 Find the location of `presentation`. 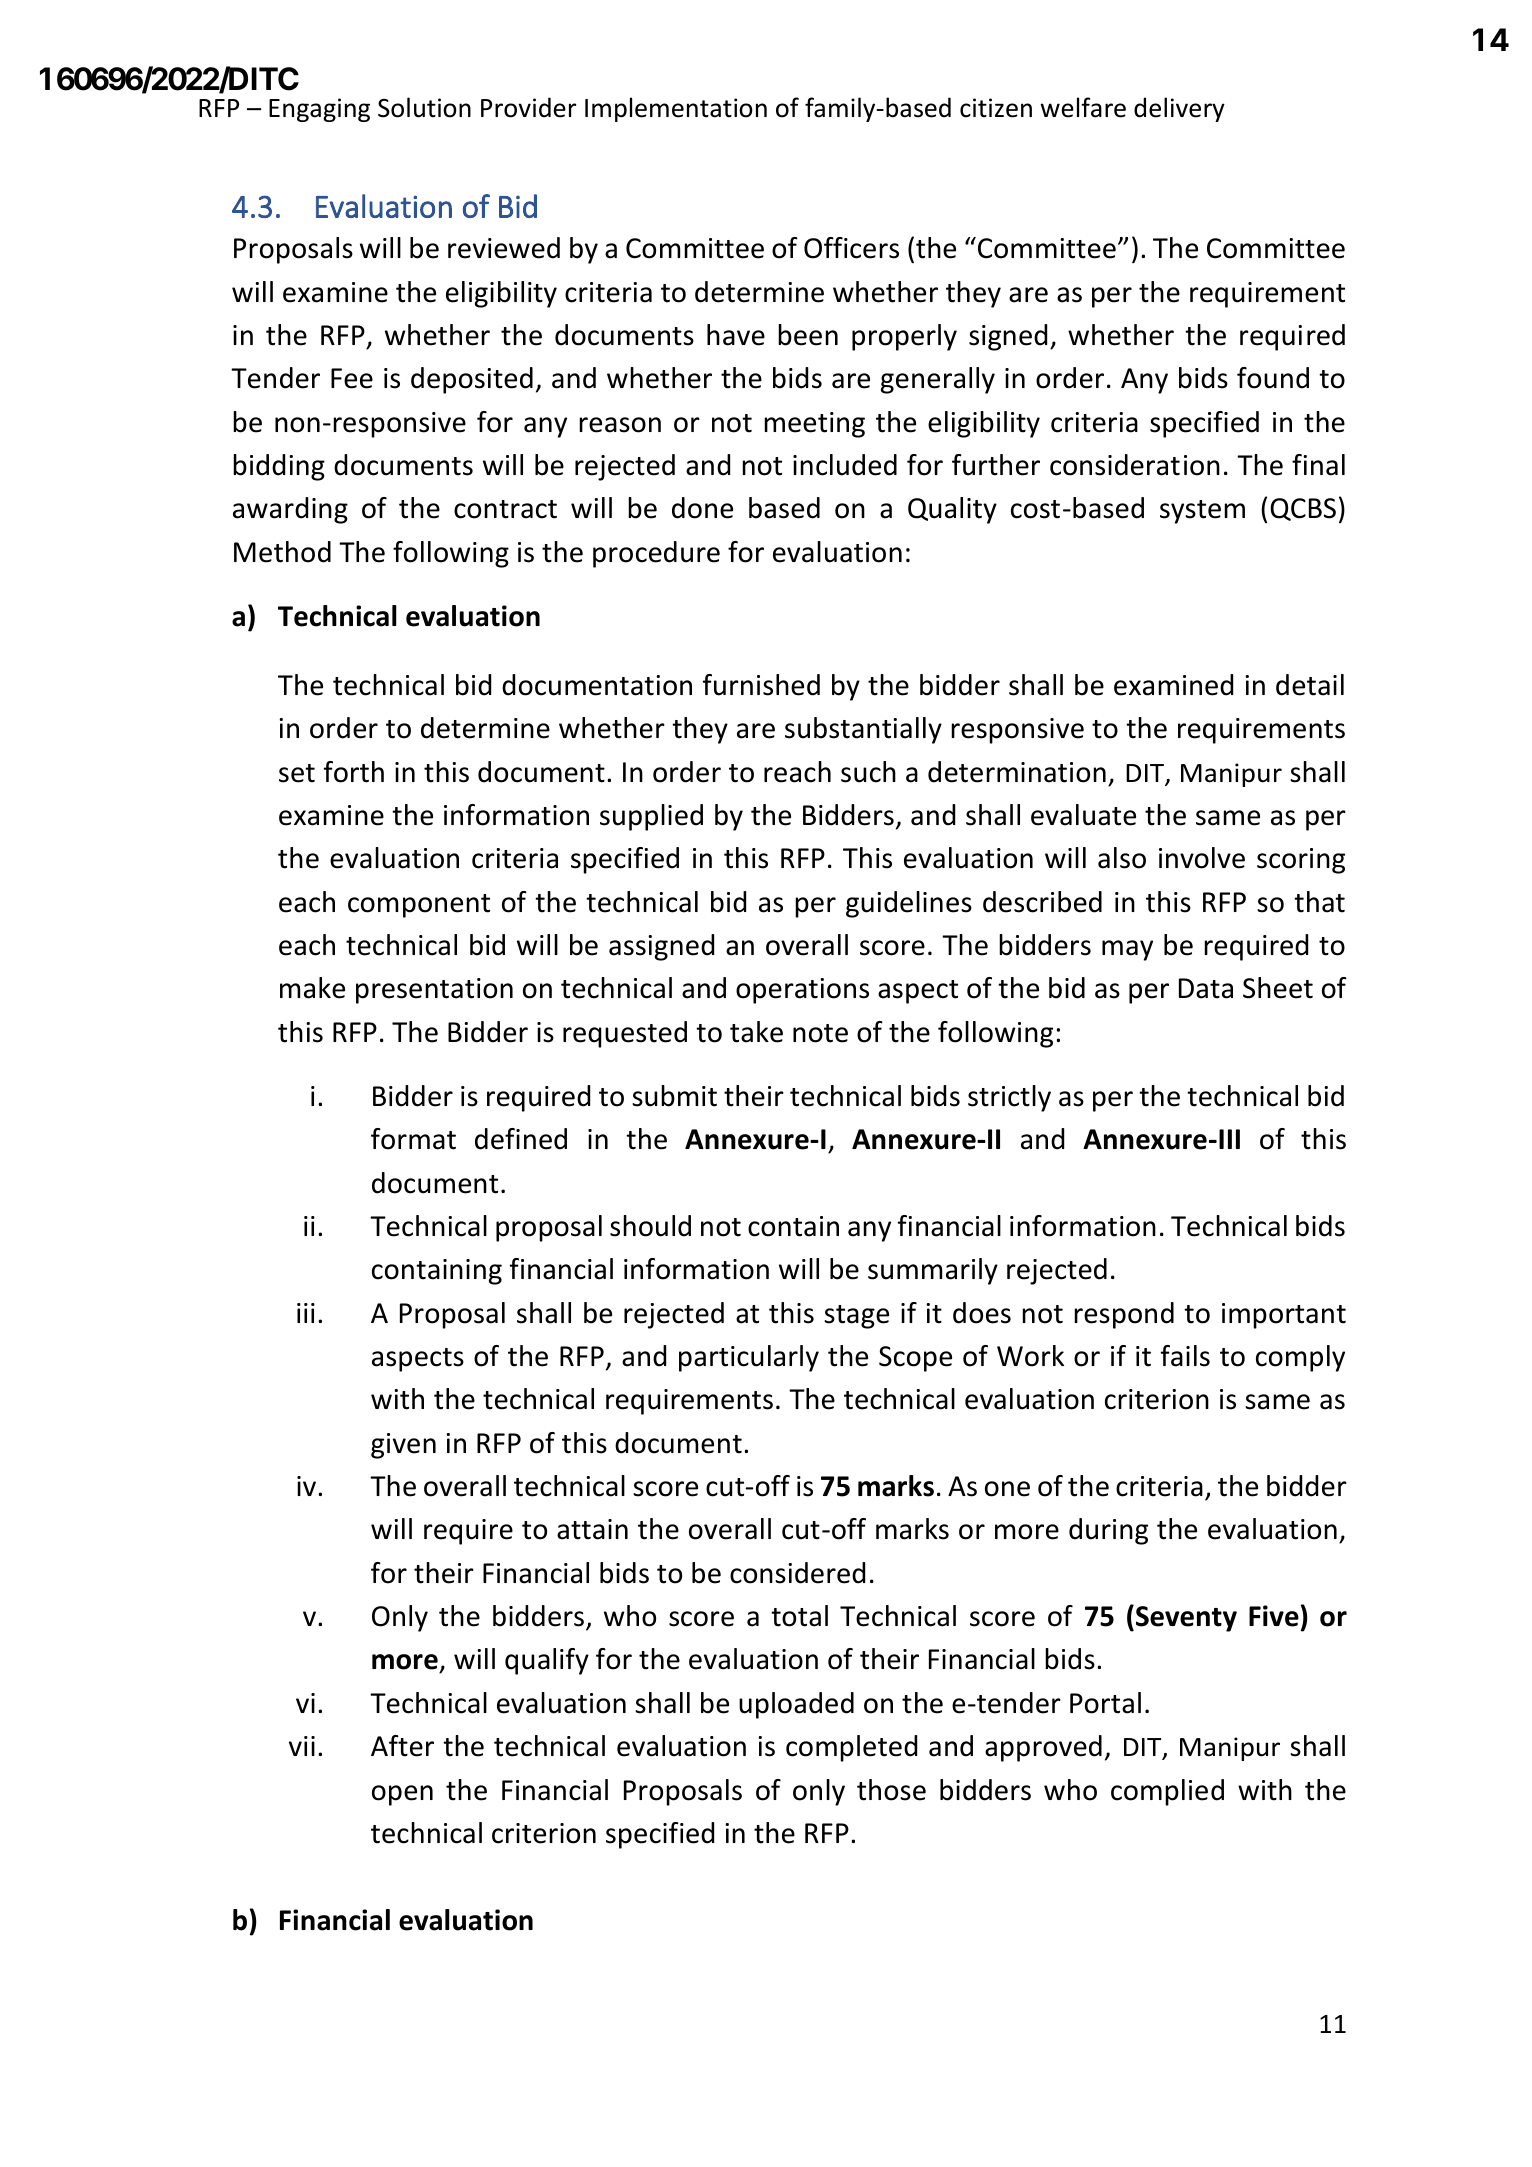

presentation is located at coordinates (434, 991).
